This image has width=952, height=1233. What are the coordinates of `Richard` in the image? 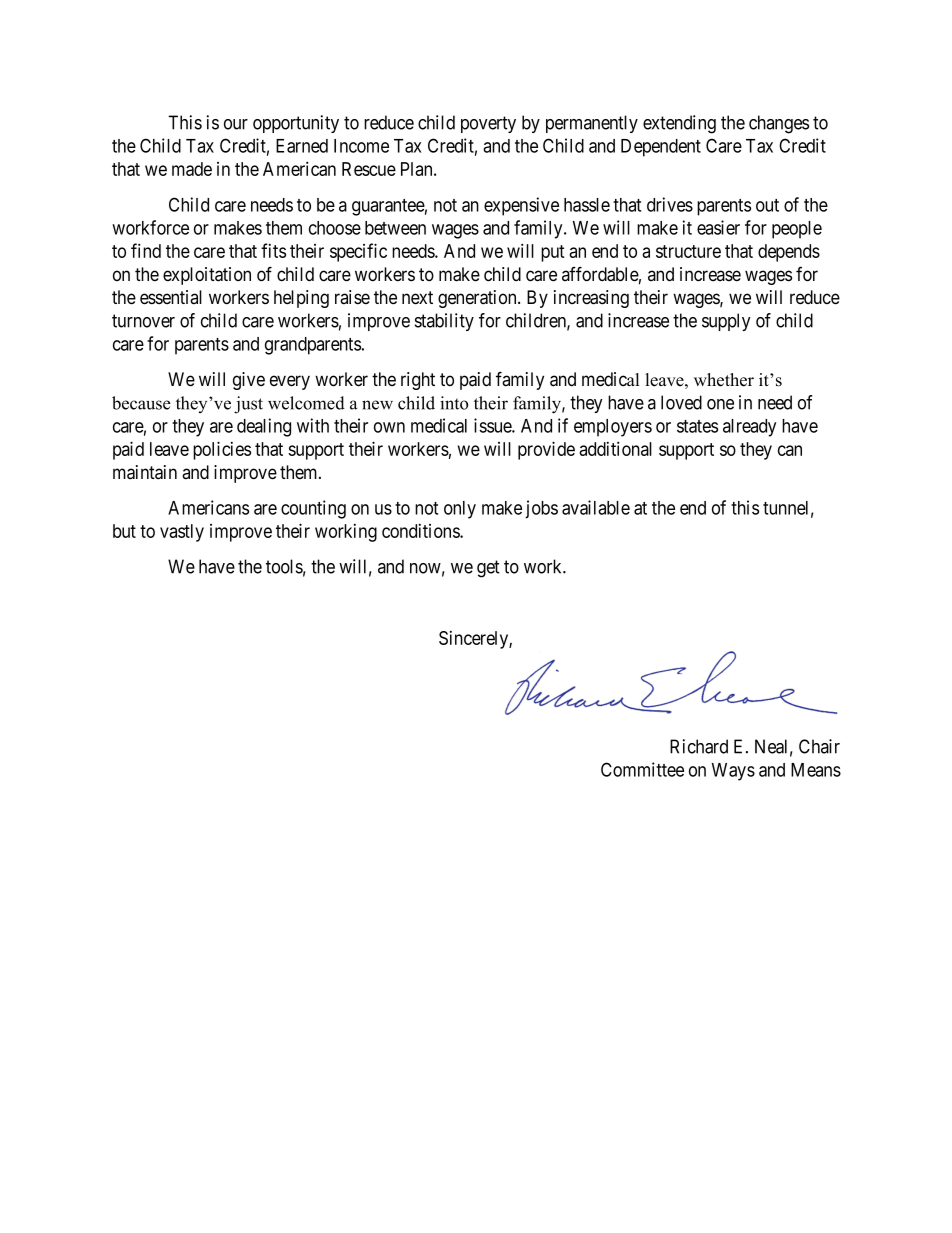 It's located at (699, 746).
